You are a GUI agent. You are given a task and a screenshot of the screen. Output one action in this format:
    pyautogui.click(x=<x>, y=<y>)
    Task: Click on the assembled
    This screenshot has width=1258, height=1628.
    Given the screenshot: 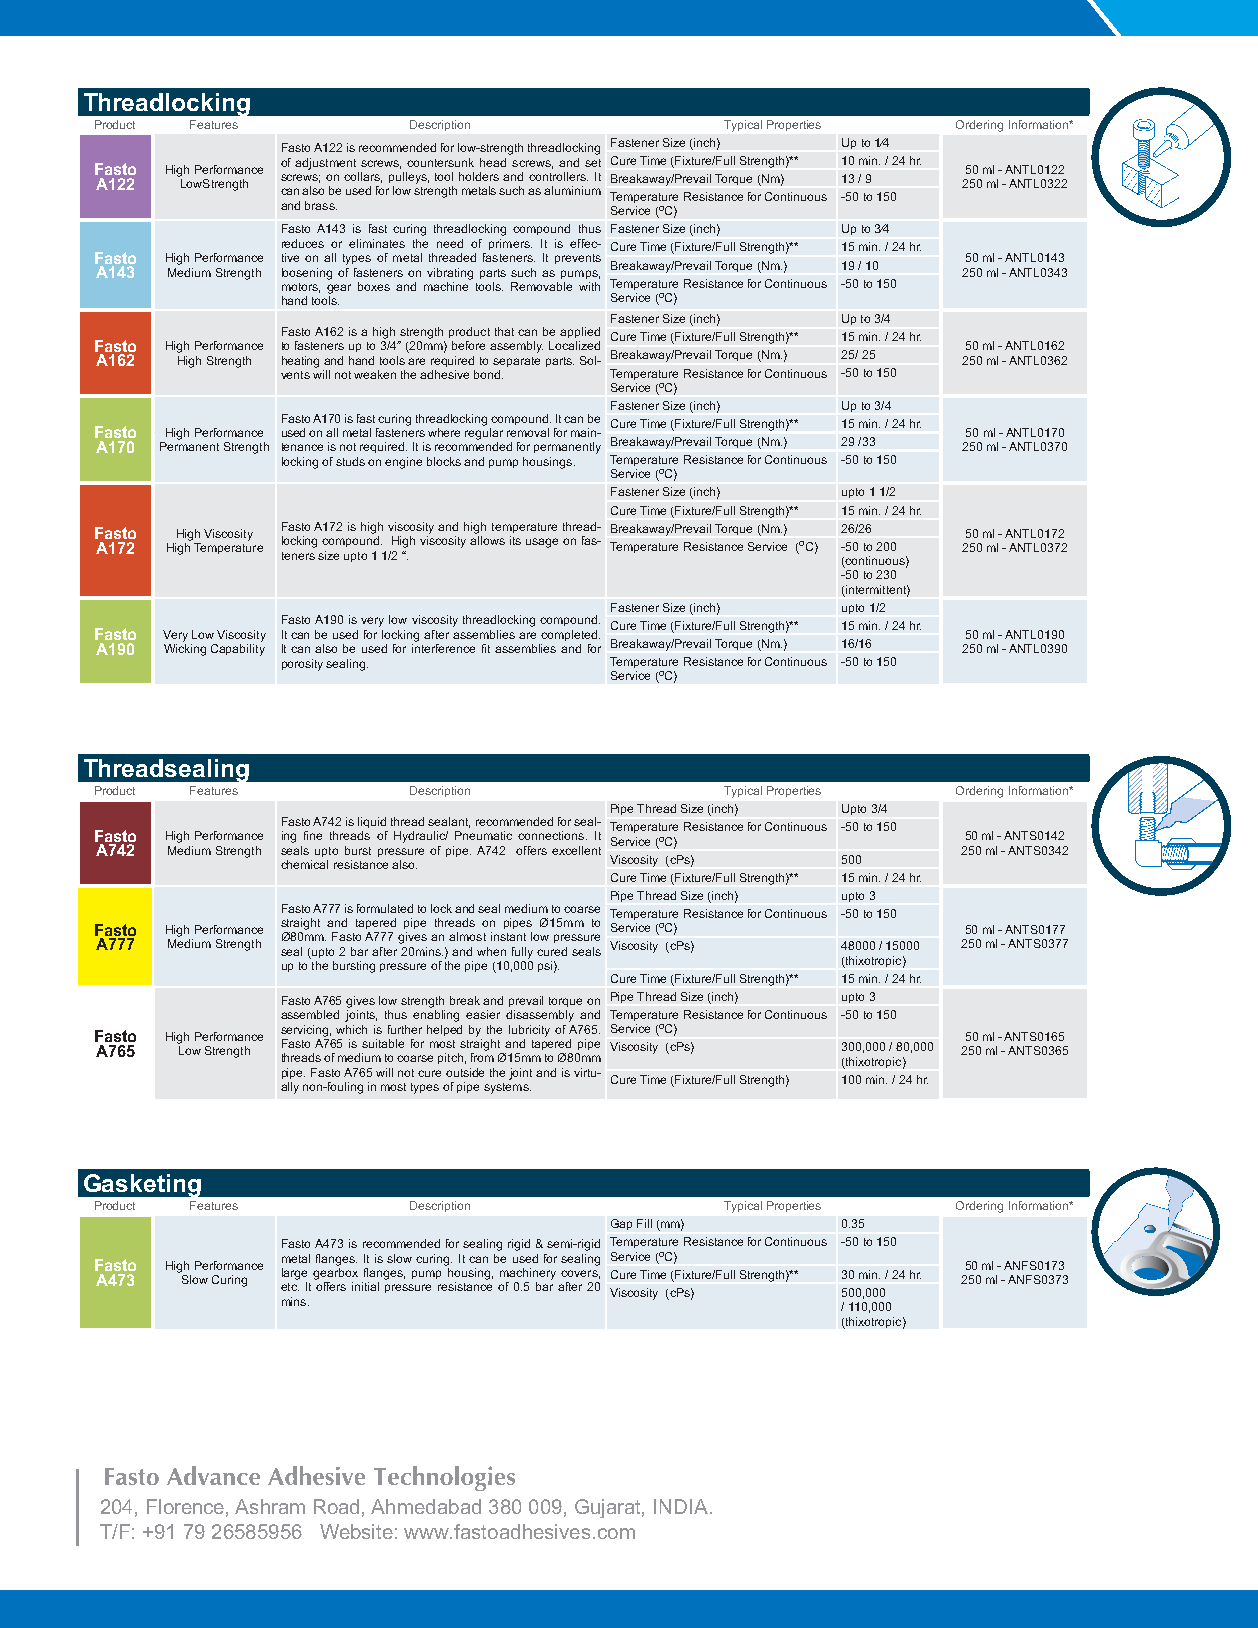 What is the action you would take?
    pyautogui.click(x=310, y=1014)
